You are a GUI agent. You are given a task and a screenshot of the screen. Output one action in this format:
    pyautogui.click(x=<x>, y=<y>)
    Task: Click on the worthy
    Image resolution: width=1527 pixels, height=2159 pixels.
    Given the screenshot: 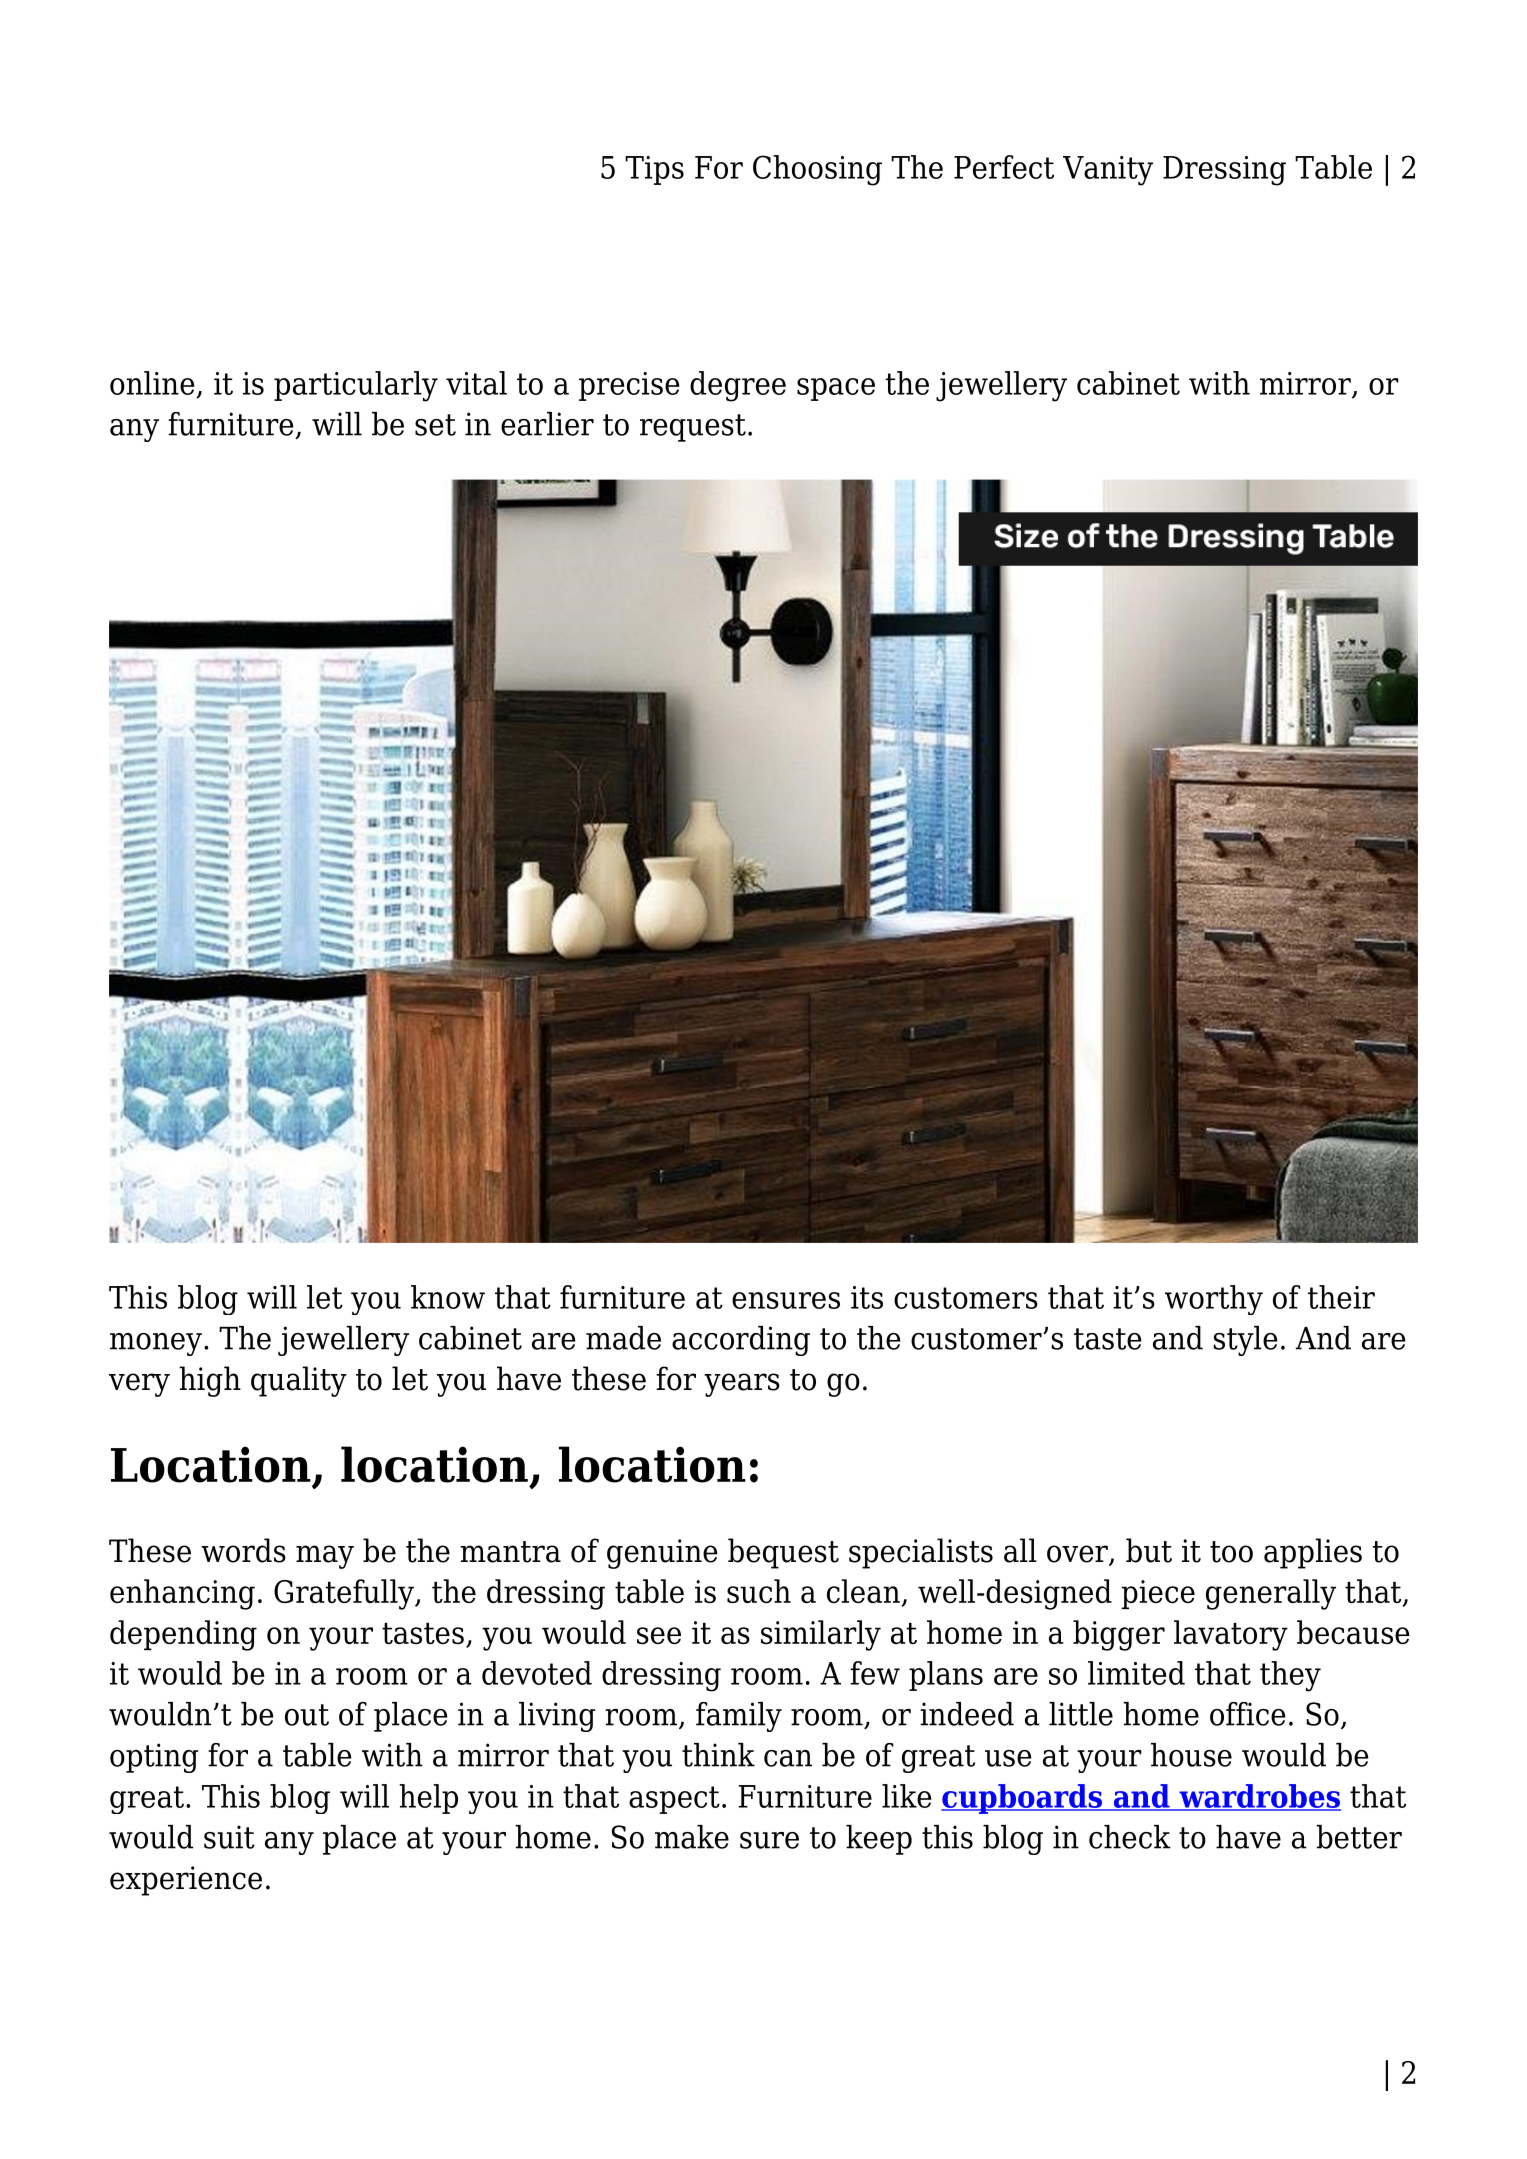 What is the action you would take?
    pyautogui.click(x=1214, y=1300)
